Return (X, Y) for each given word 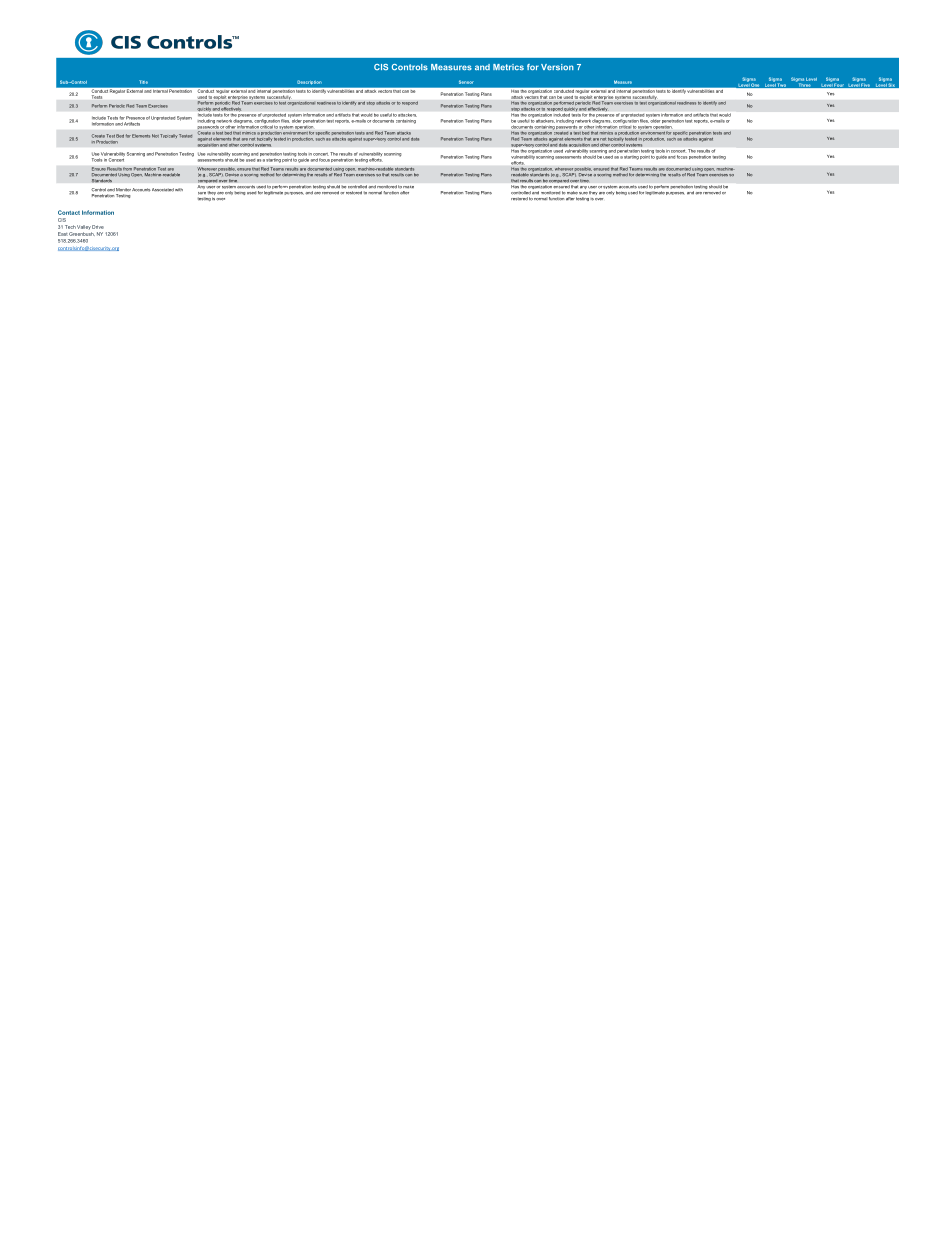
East (63, 234)
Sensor (466, 82)
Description (309, 82)
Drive (98, 227)
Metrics (508, 67)
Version (557, 67)
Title (143, 82)
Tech (70, 227)
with (179, 189)
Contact (69, 212)
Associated (163, 190)
